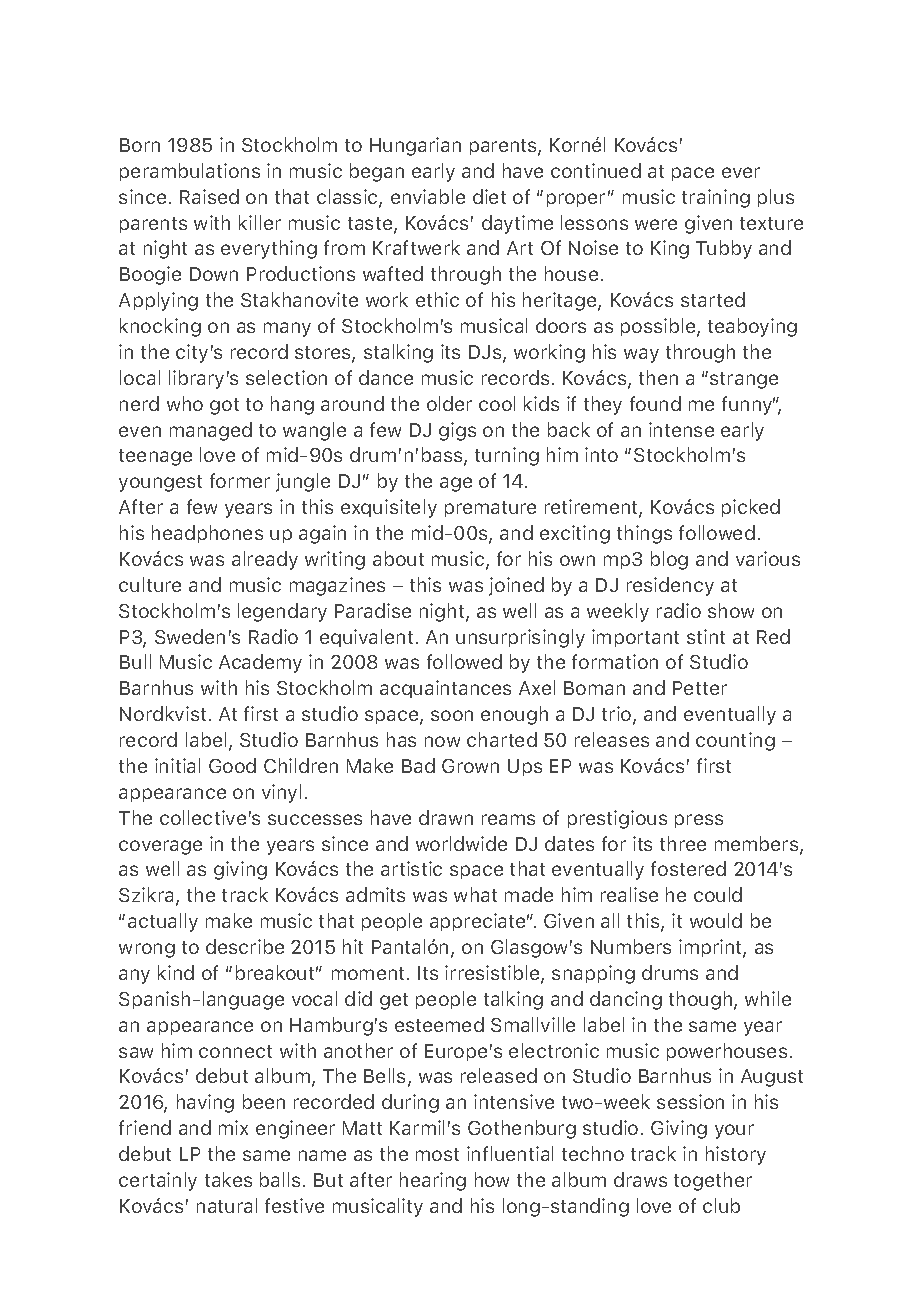  I want to click on picked, so click(751, 508).
